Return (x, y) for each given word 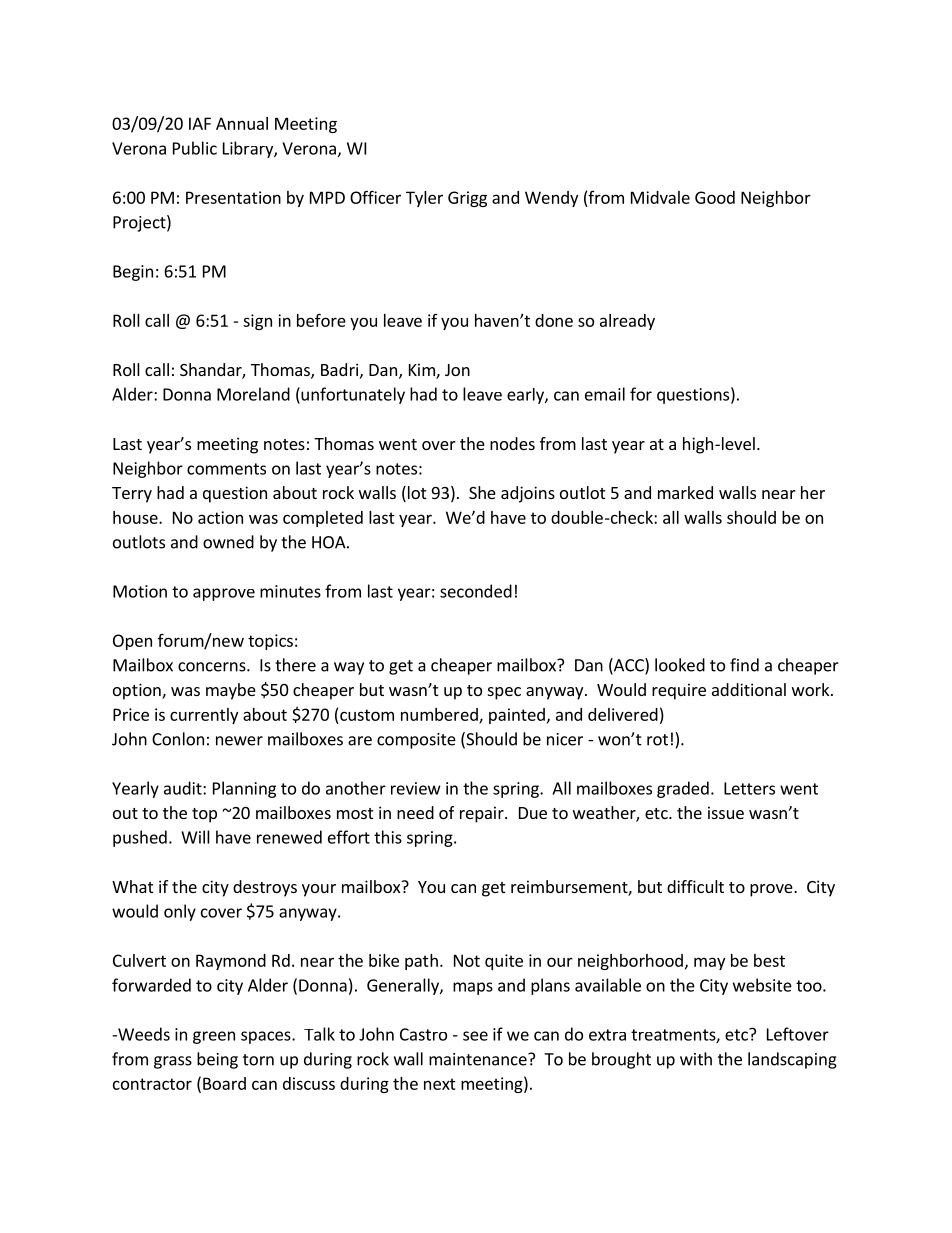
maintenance (479, 1059)
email (605, 394)
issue (726, 812)
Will (195, 837)
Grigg (467, 199)
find (744, 665)
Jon (457, 370)
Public (195, 148)
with (696, 1059)
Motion (140, 591)
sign (257, 322)
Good (715, 197)
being (217, 1060)
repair (483, 814)
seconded (476, 591)
